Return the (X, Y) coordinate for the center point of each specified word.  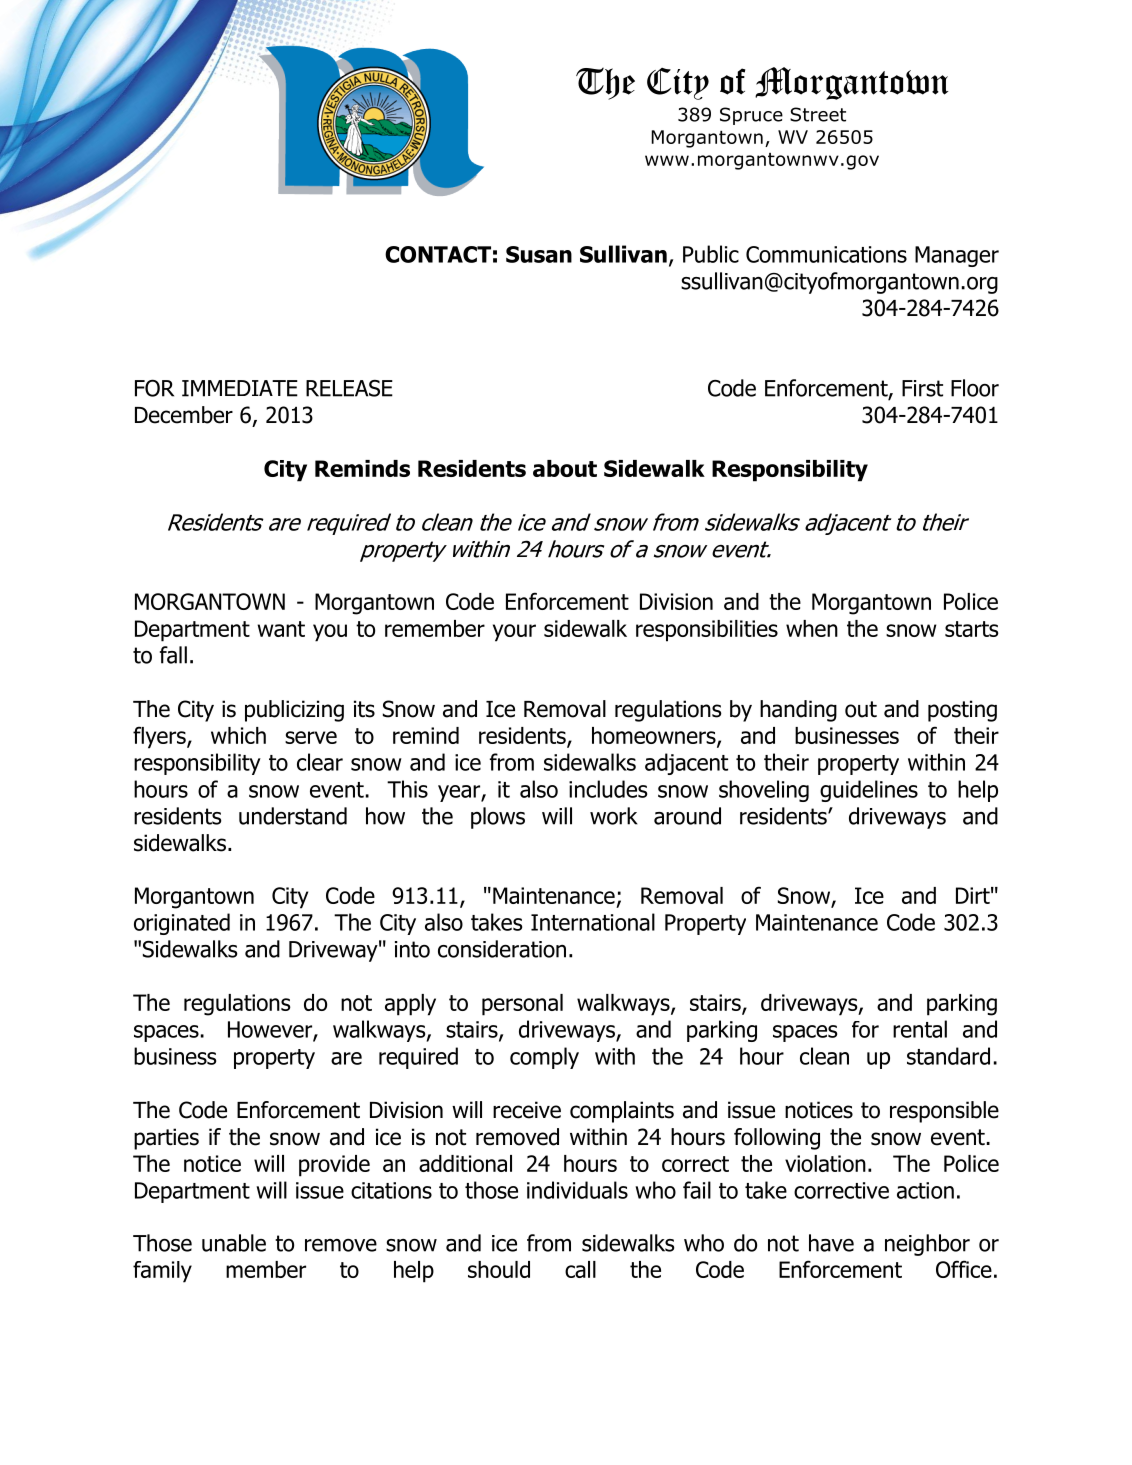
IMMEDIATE (240, 388)
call (580, 1269)
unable (234, 1243)
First (922, 388)
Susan (539, 254)
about (565, 468)
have (831, 1243)
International (593, 922)
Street (818, 114)
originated (182, 924)
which (238, 735)
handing (798, 711)
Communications (826, 254)
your (514, 633)
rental (920, 1029)
